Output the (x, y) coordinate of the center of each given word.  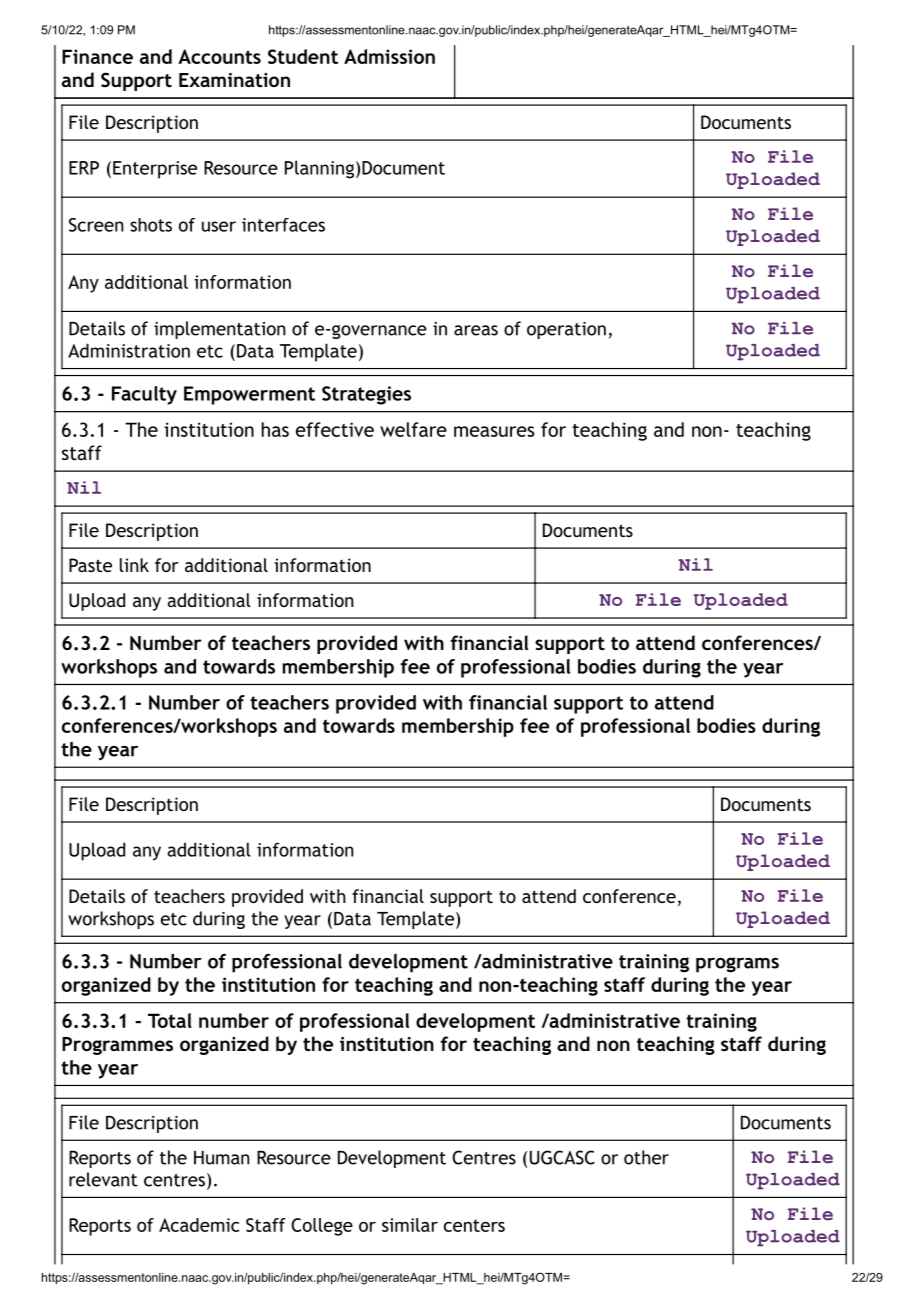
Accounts (219, 56)
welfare (413, 429)
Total (170, 1020)
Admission (389, 56)
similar (410, 1225)
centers (474, 1225)
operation (566, 330)
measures (494, 431)
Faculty (144, 395)
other (646, 1157)
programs (737, 965)
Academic (199, 1225)
